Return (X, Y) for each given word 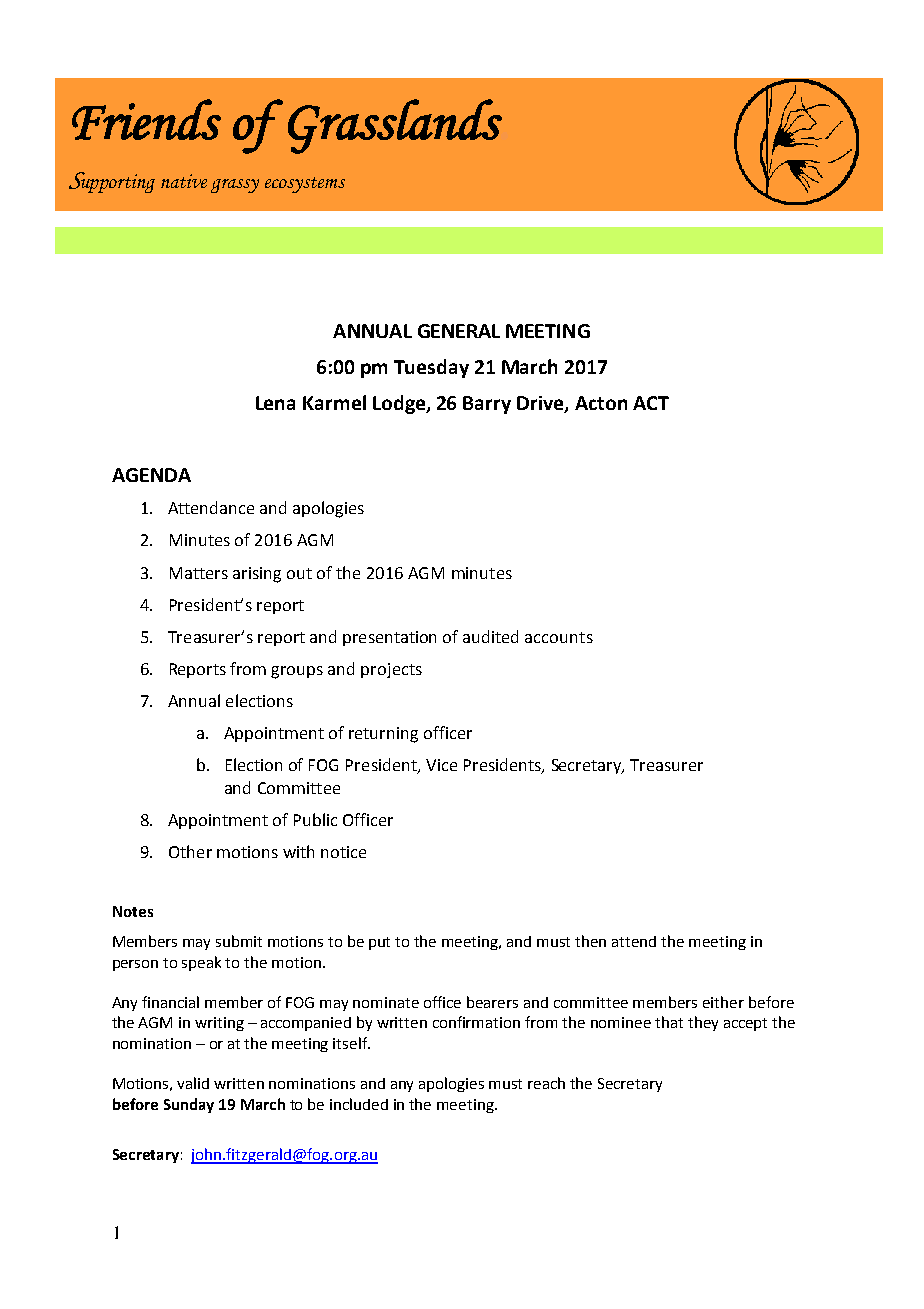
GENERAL (459, 331)
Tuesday (431, 368)
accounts (559, 637)
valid (193, 1083)
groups (297, 672)
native (184, 181)
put (379, 943)
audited (490, 636)
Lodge (400, 404)
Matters (199, 573)
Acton (601, 403)
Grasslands (395, 126)
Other (190, 851)
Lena (275, 403)
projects (391, 670)
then (590, 941)
